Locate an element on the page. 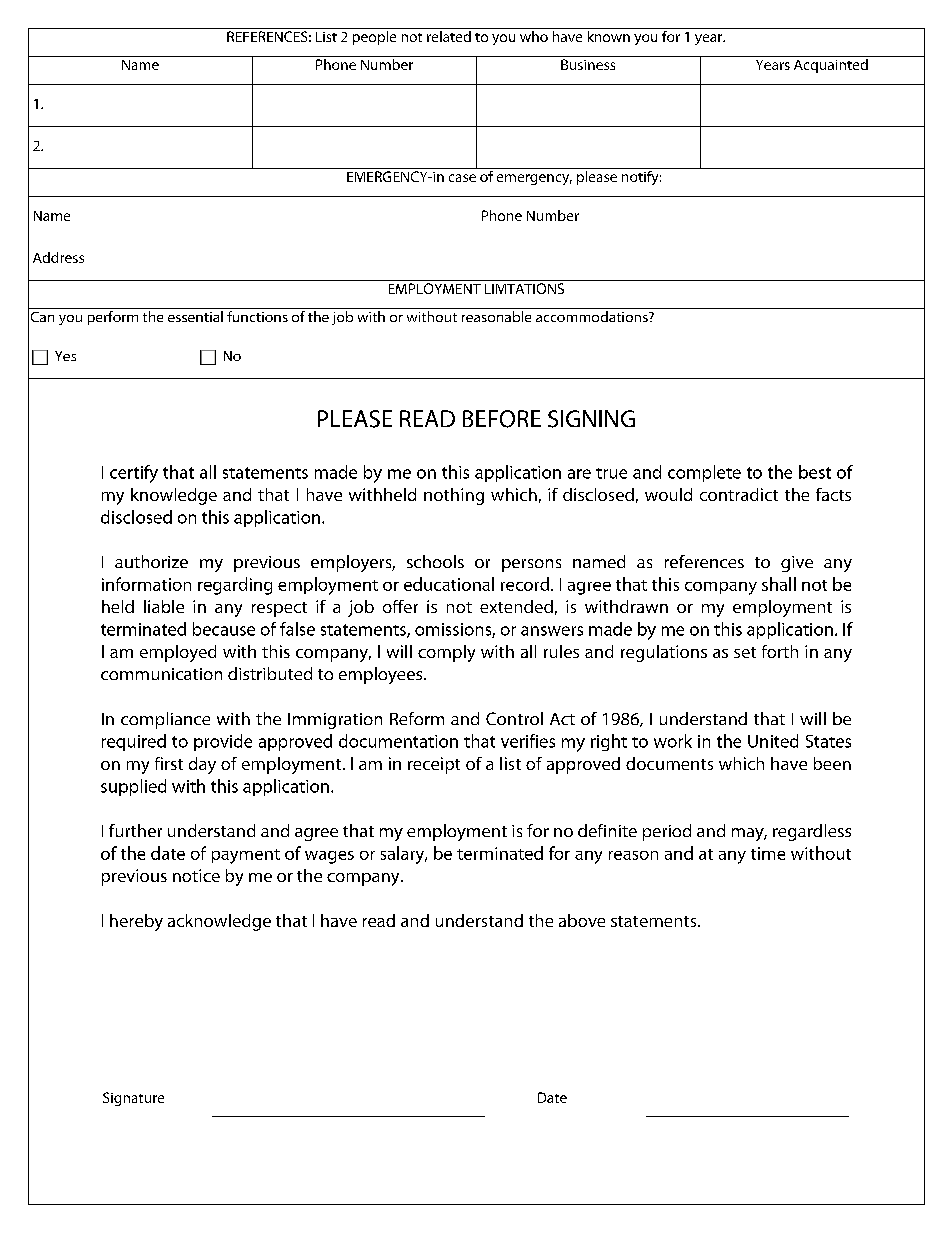  Reform is located at coordinates (417, 718).
